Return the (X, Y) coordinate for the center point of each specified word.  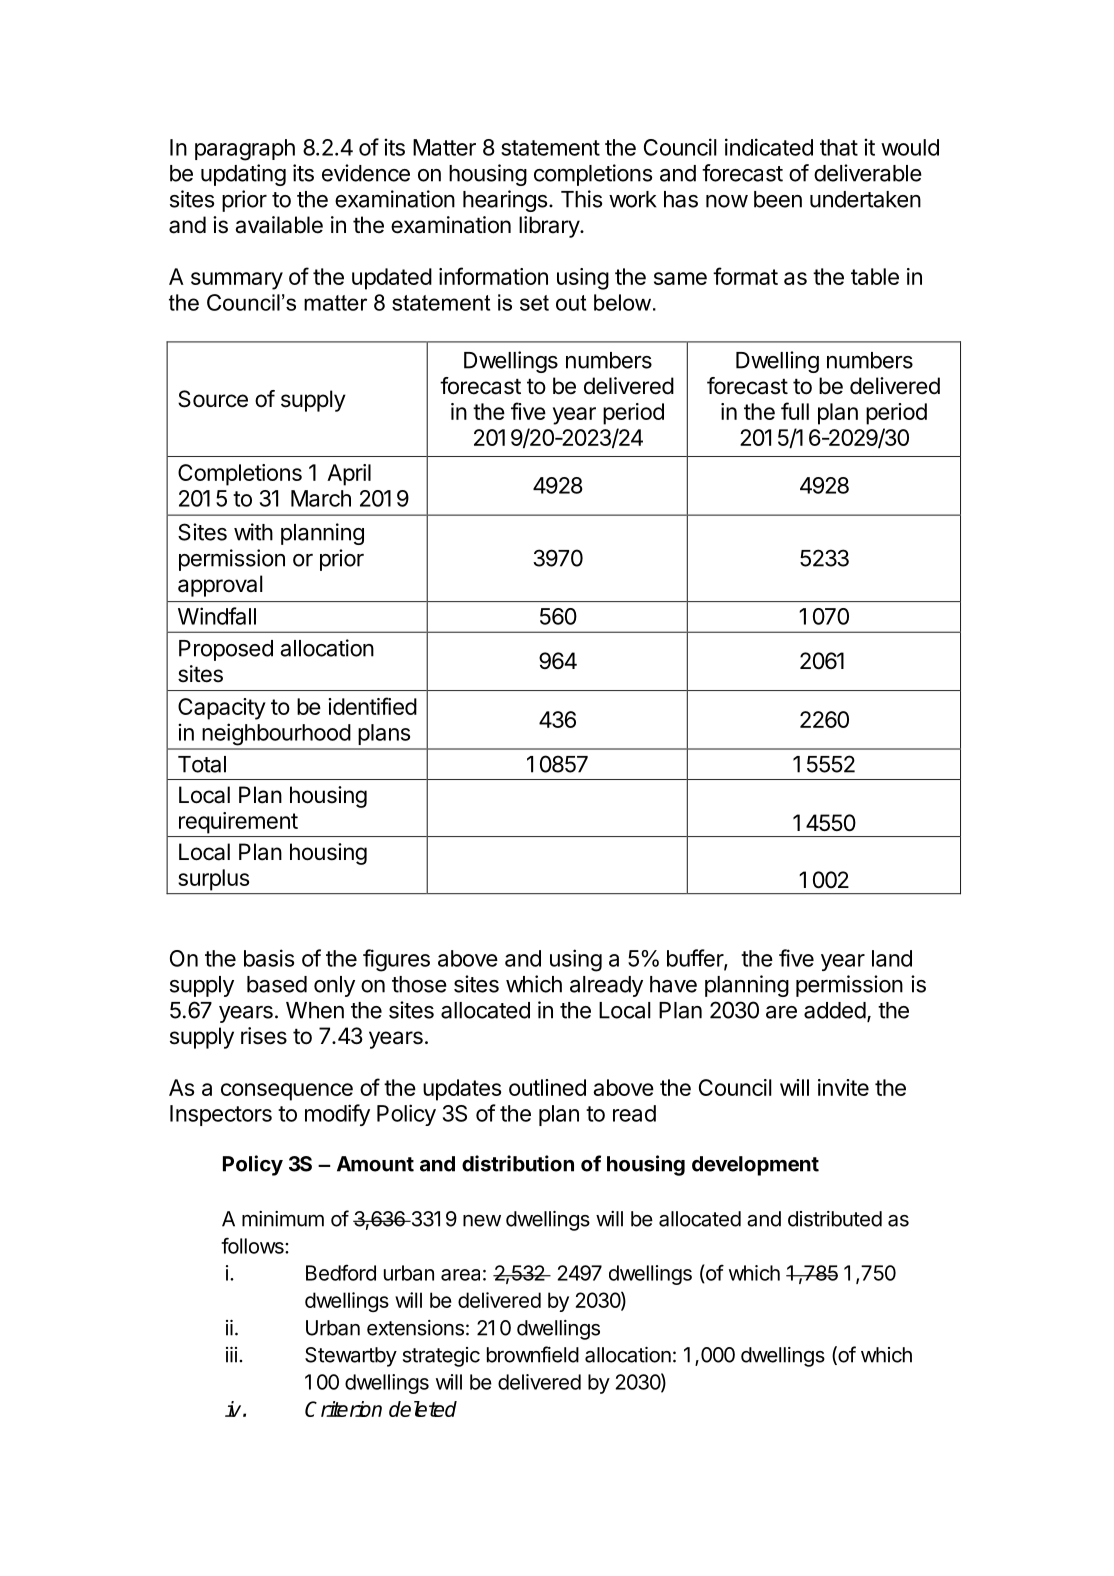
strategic (441, 1357)
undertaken (865, 199)
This (581, 199)
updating (243, 175)
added (835, 1010)
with (253, 532)
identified (372, 706)
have (673, 984)
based (277, 984)
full (795, 411)
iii (231, 1355)
